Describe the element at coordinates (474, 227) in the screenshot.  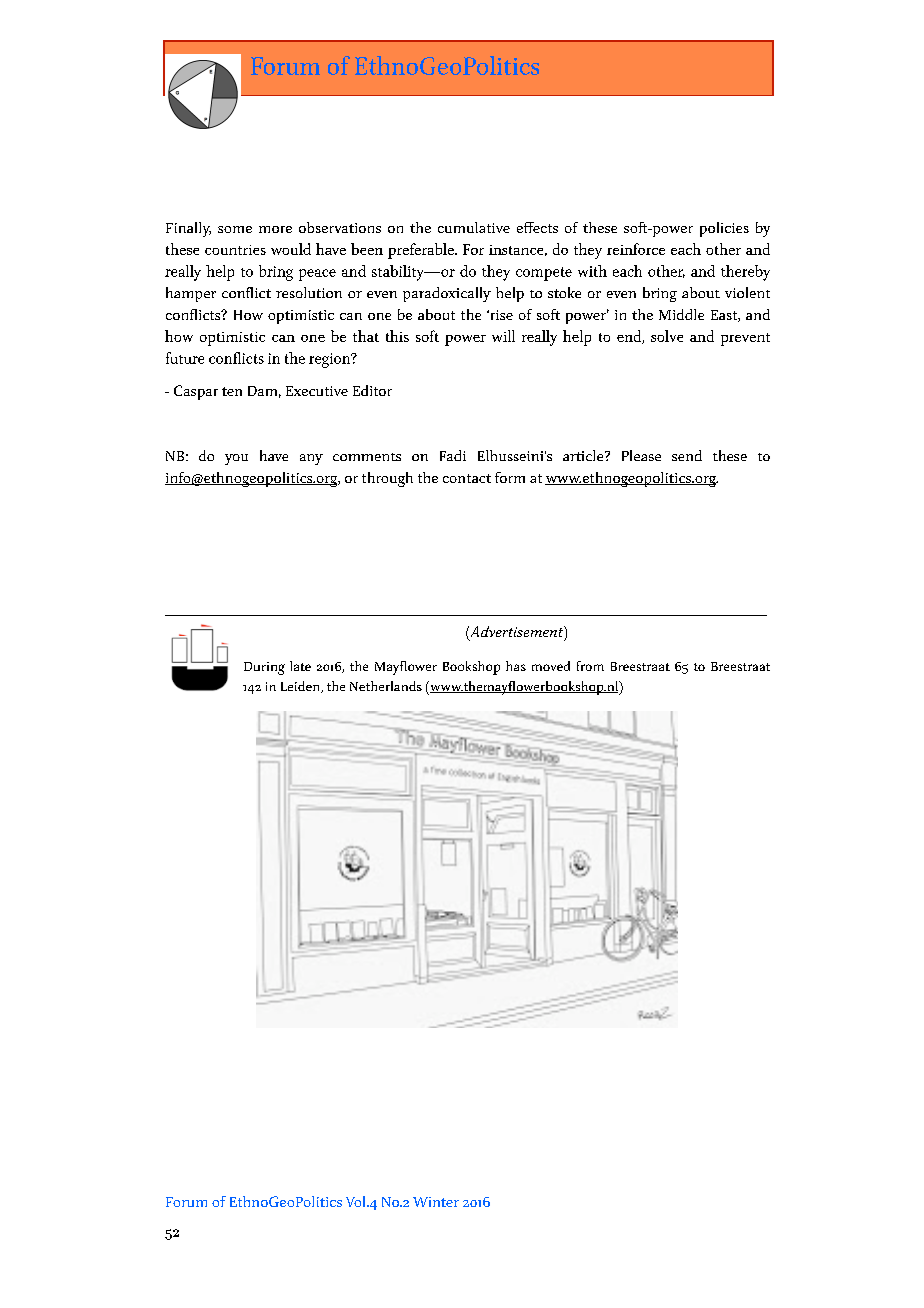
I see `cumulative` at that location.
